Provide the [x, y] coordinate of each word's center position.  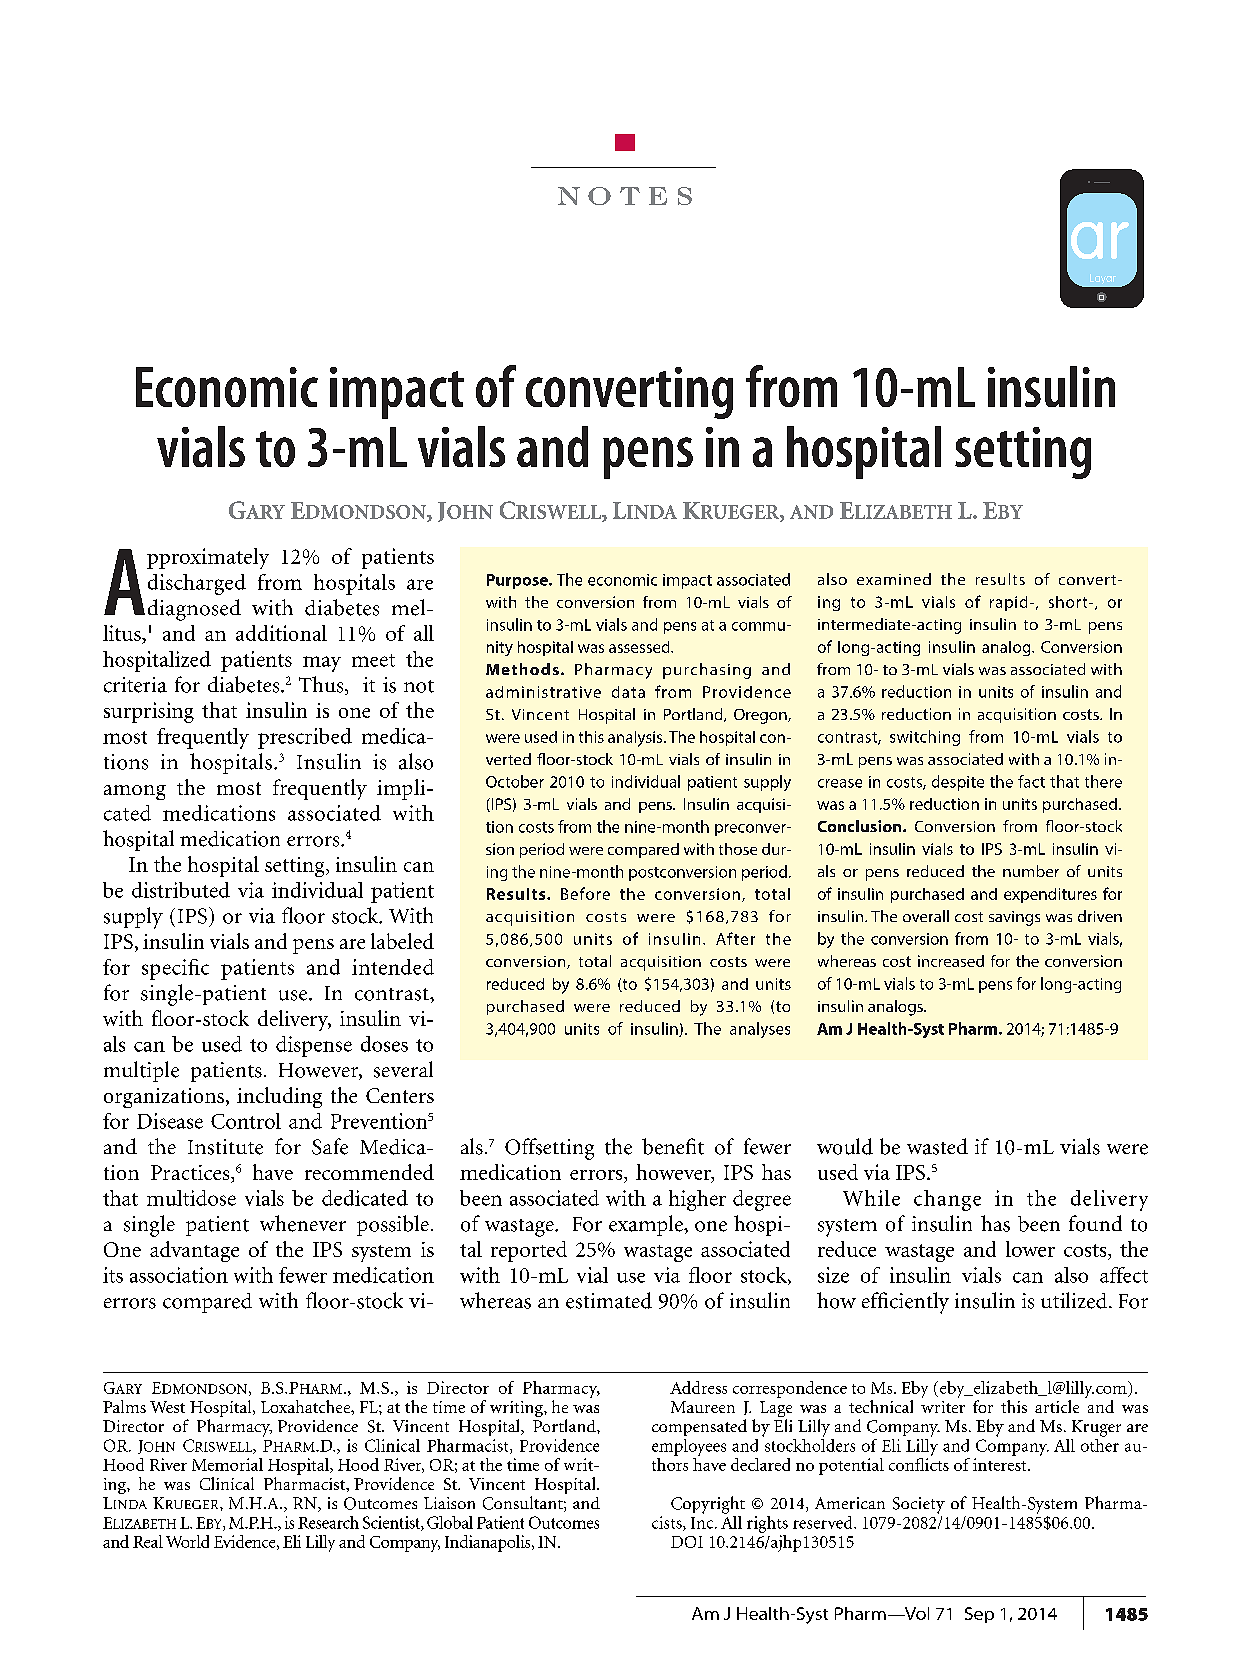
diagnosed [194, 610]
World [187, 1541]
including [279, 1097]
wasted [937, 1146]
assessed [640, 647]
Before [585, 893]
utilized [1075, 1300]
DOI [687, 1542]
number [1031, 871]
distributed [181, 890]
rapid [1008, 603]
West [167, 1407]
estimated [609, 1300]
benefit [673, 1146]
